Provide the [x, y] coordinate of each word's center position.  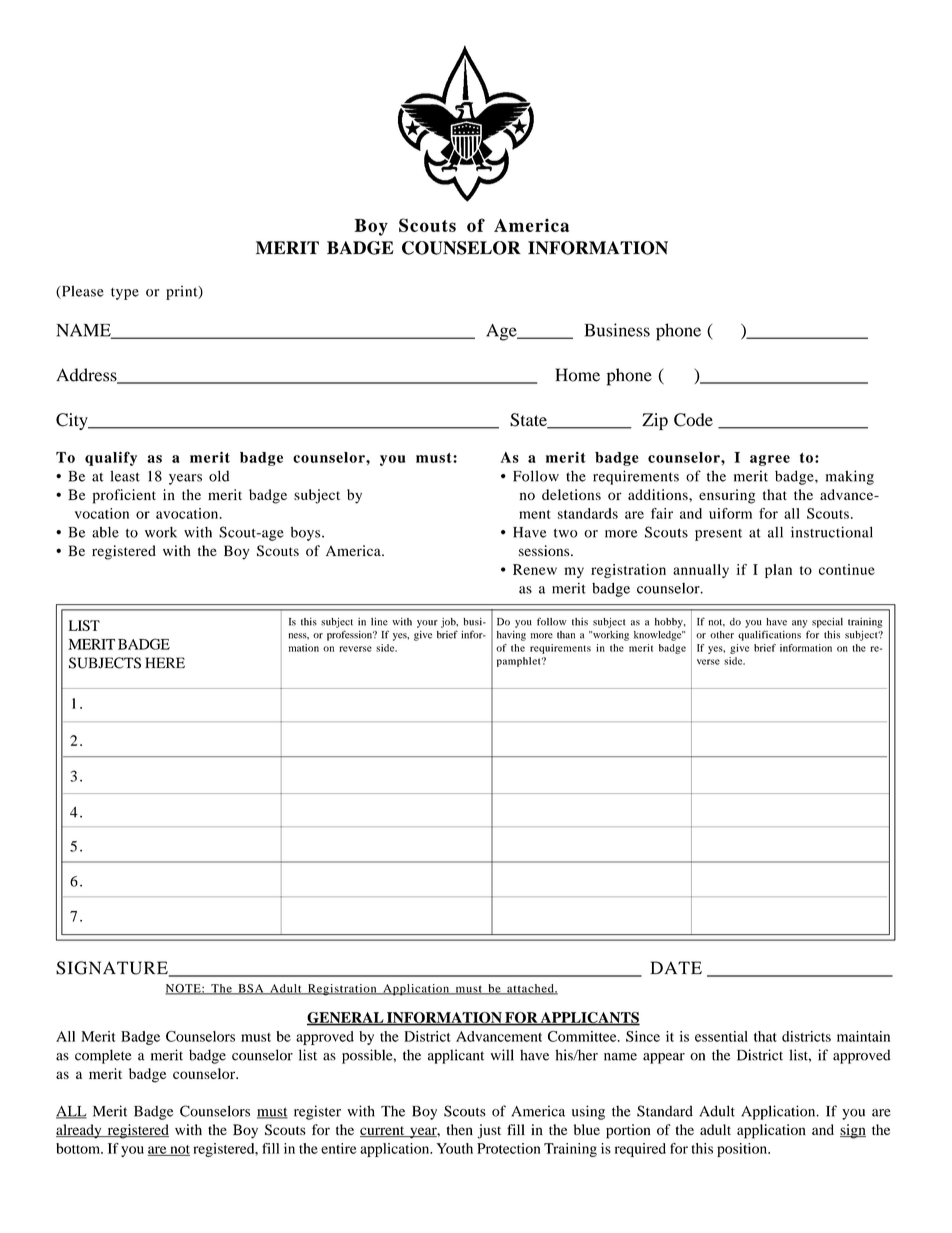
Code [693, 420]
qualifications [769, 635]
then [460, 1129]
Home [577, 375]
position [743, 1150]
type [125, 294]
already [80, 1131]
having [511, 636]
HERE [165, 662]
